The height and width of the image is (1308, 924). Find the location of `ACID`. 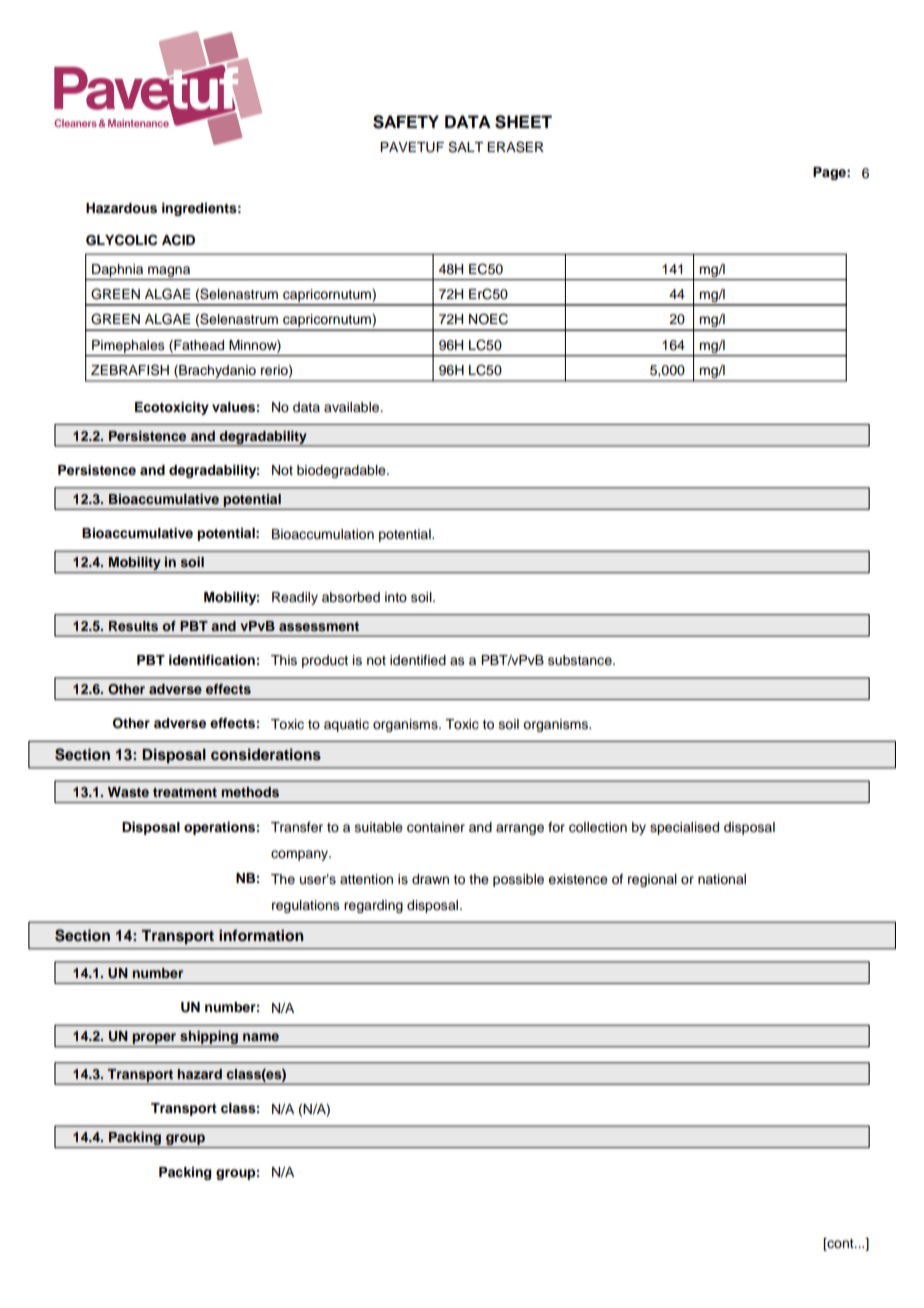

ACID is located at coordinates (178, 240).
